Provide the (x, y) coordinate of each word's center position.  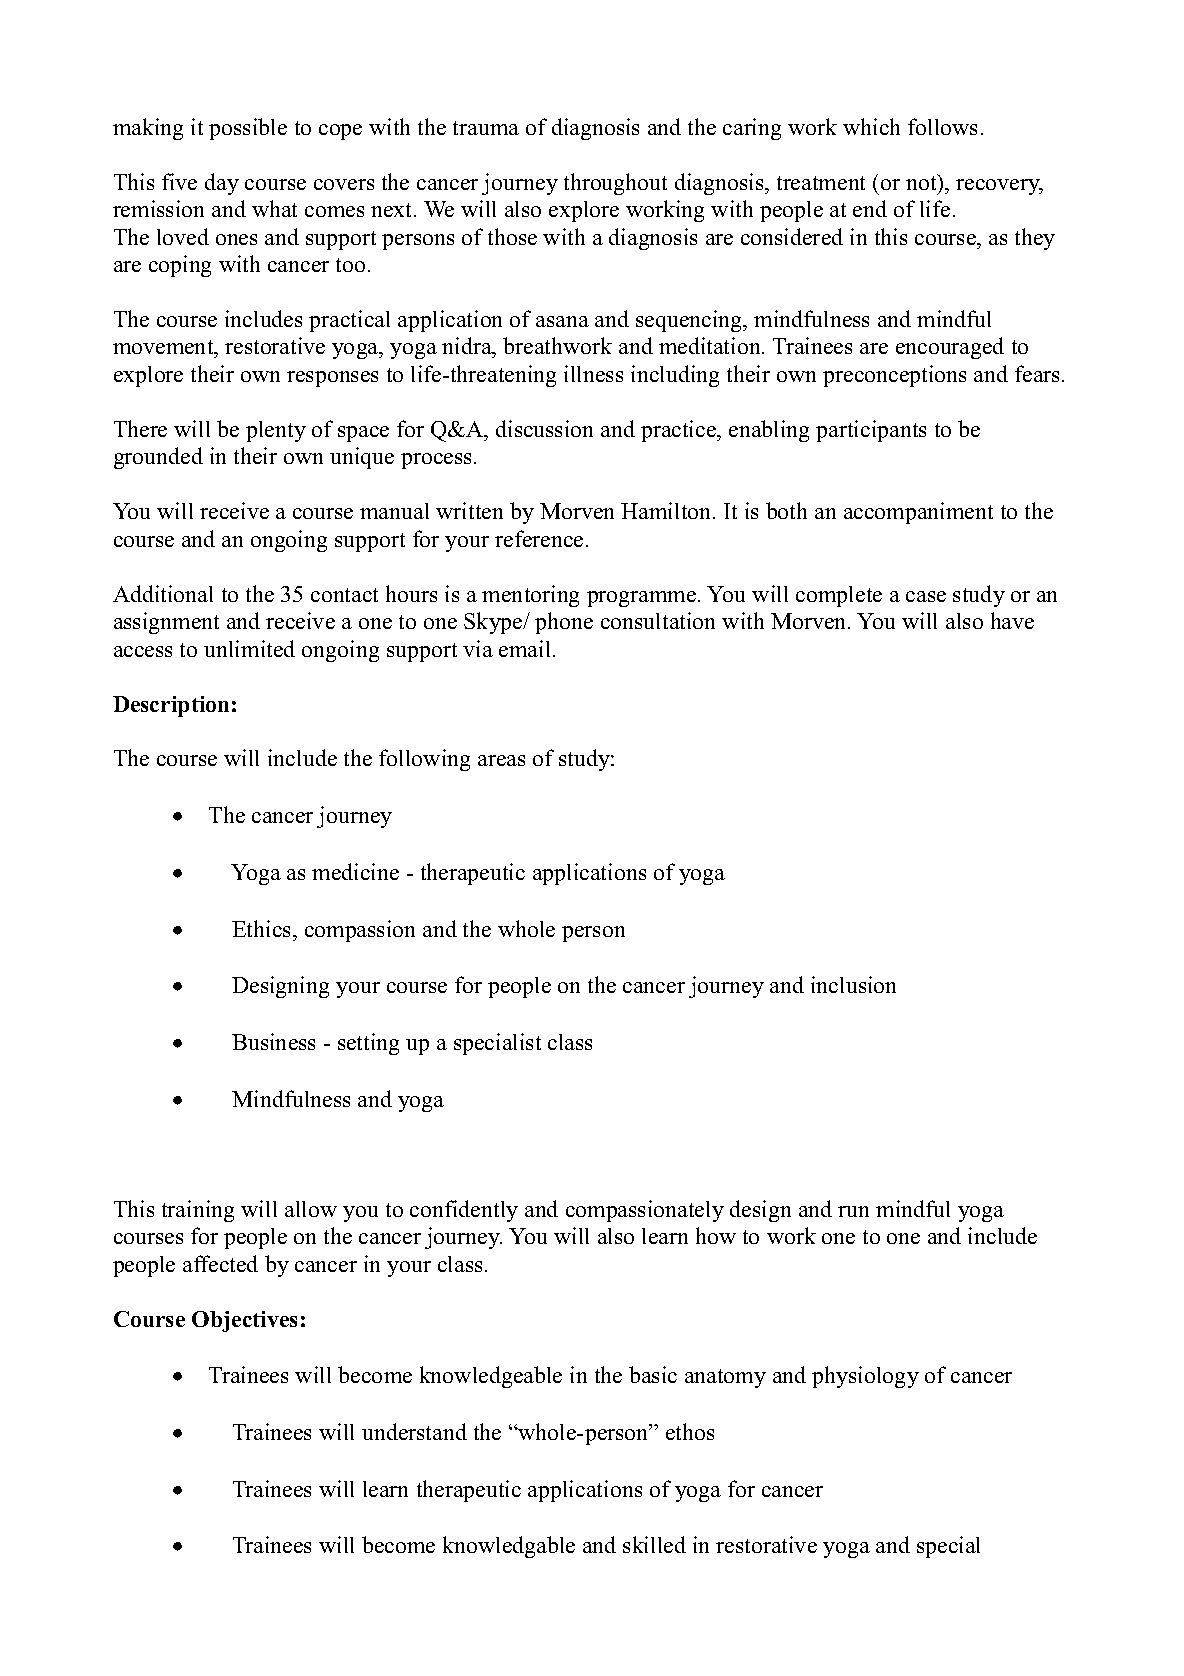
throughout (615, 184)
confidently (464, 1211)
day (222, 184)
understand (414, 1431)
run (853, 1211)
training (198, 1211)
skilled (654, 1544)
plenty (276, 431)
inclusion (853, 984)
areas (501, 760)
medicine (355, 871)
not (922, 182)
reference (539, 538)
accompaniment (918, 513)
